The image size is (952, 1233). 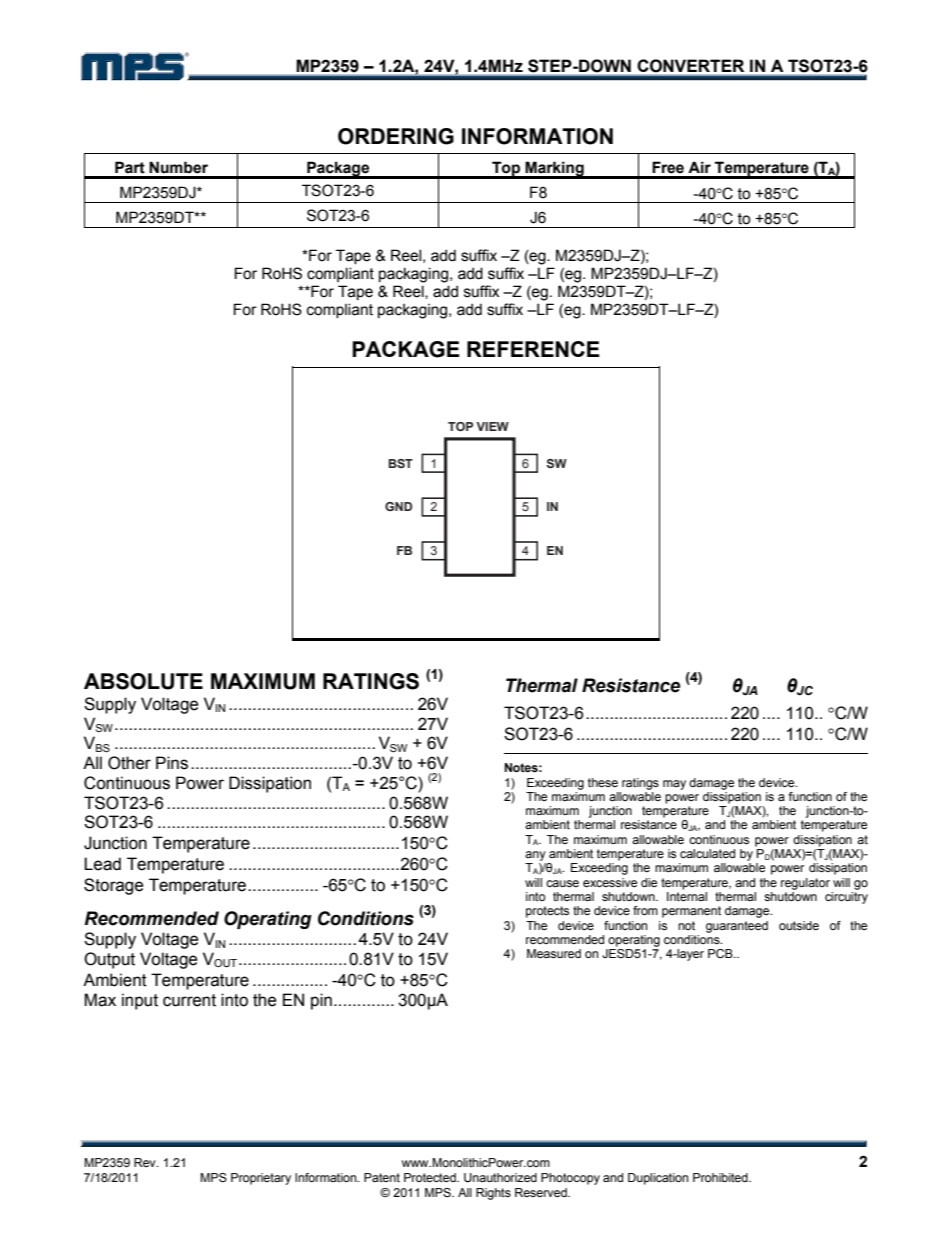 What do you see at coordinates (398, 506) in the screenshot?
I see `GND` at bounding box center [398, 506].
